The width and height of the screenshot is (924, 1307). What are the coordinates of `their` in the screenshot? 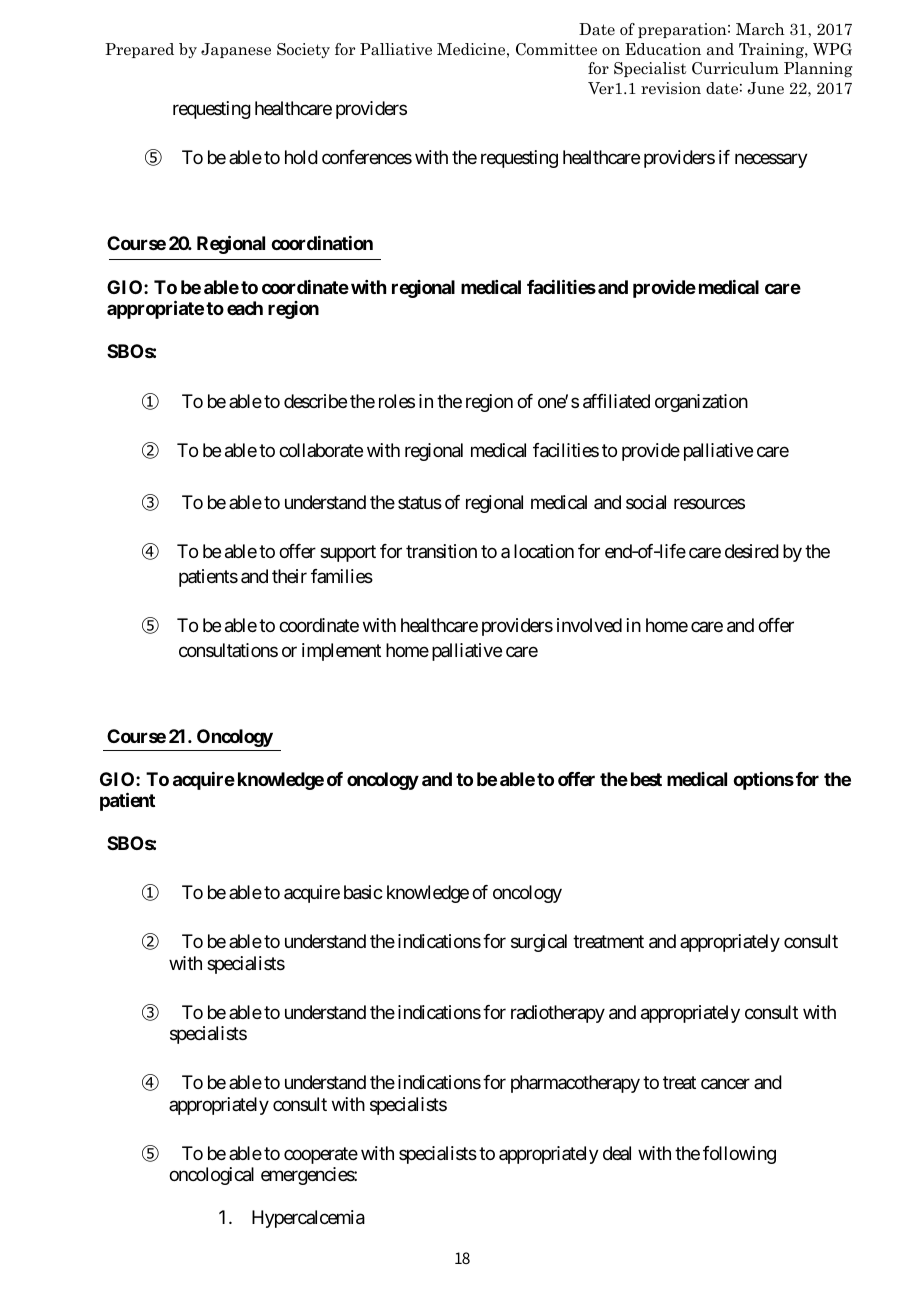 It's located at (289, 576).
